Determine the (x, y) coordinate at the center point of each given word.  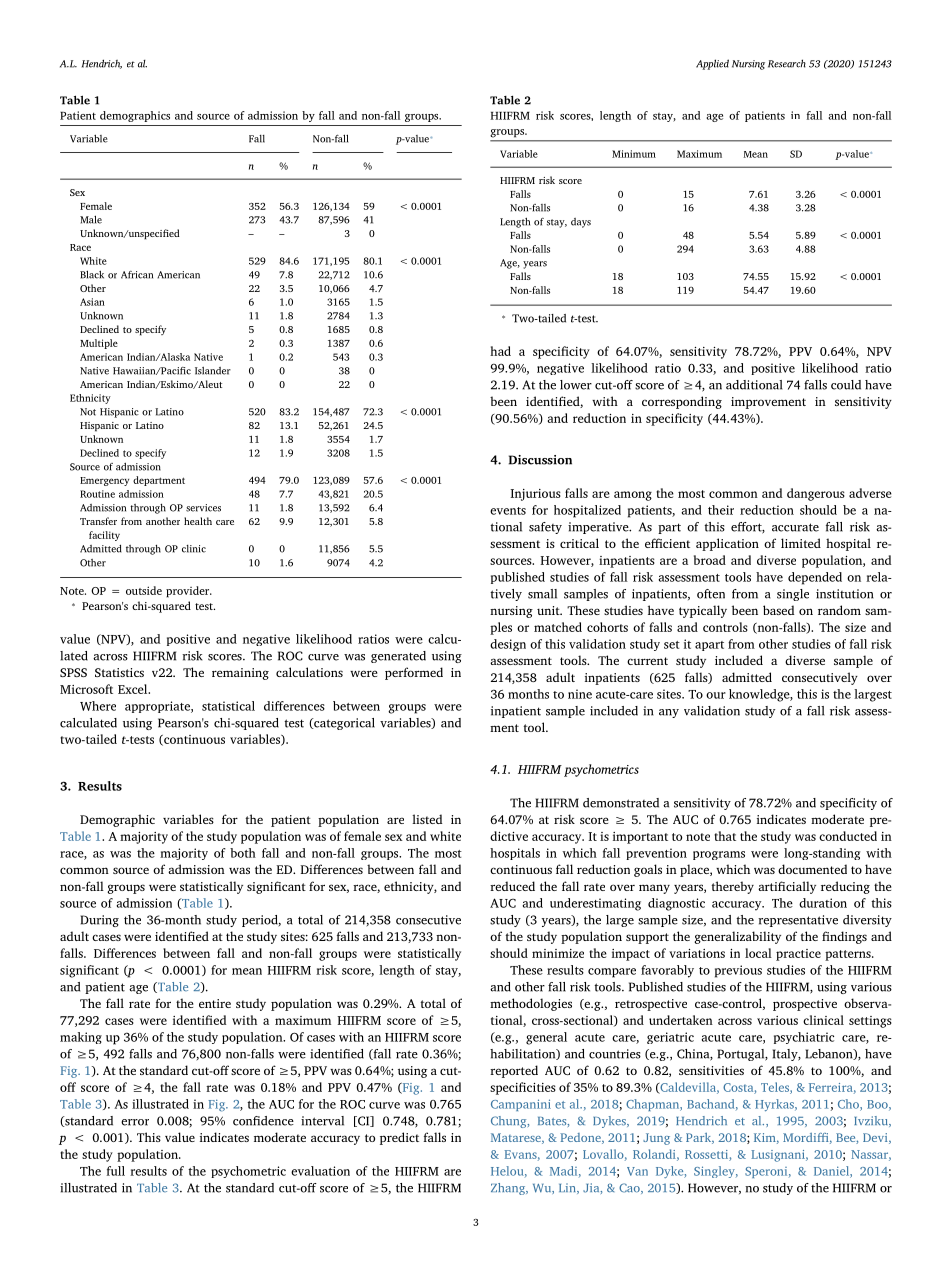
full (115, 1171)
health (198, 521)
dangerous (816, 494)
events (508, 511)
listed (427, 819)
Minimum (634, 154)
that (725, 836)
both (243, 853)
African (137, 275)
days (581, 223)
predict (399, 1138)
